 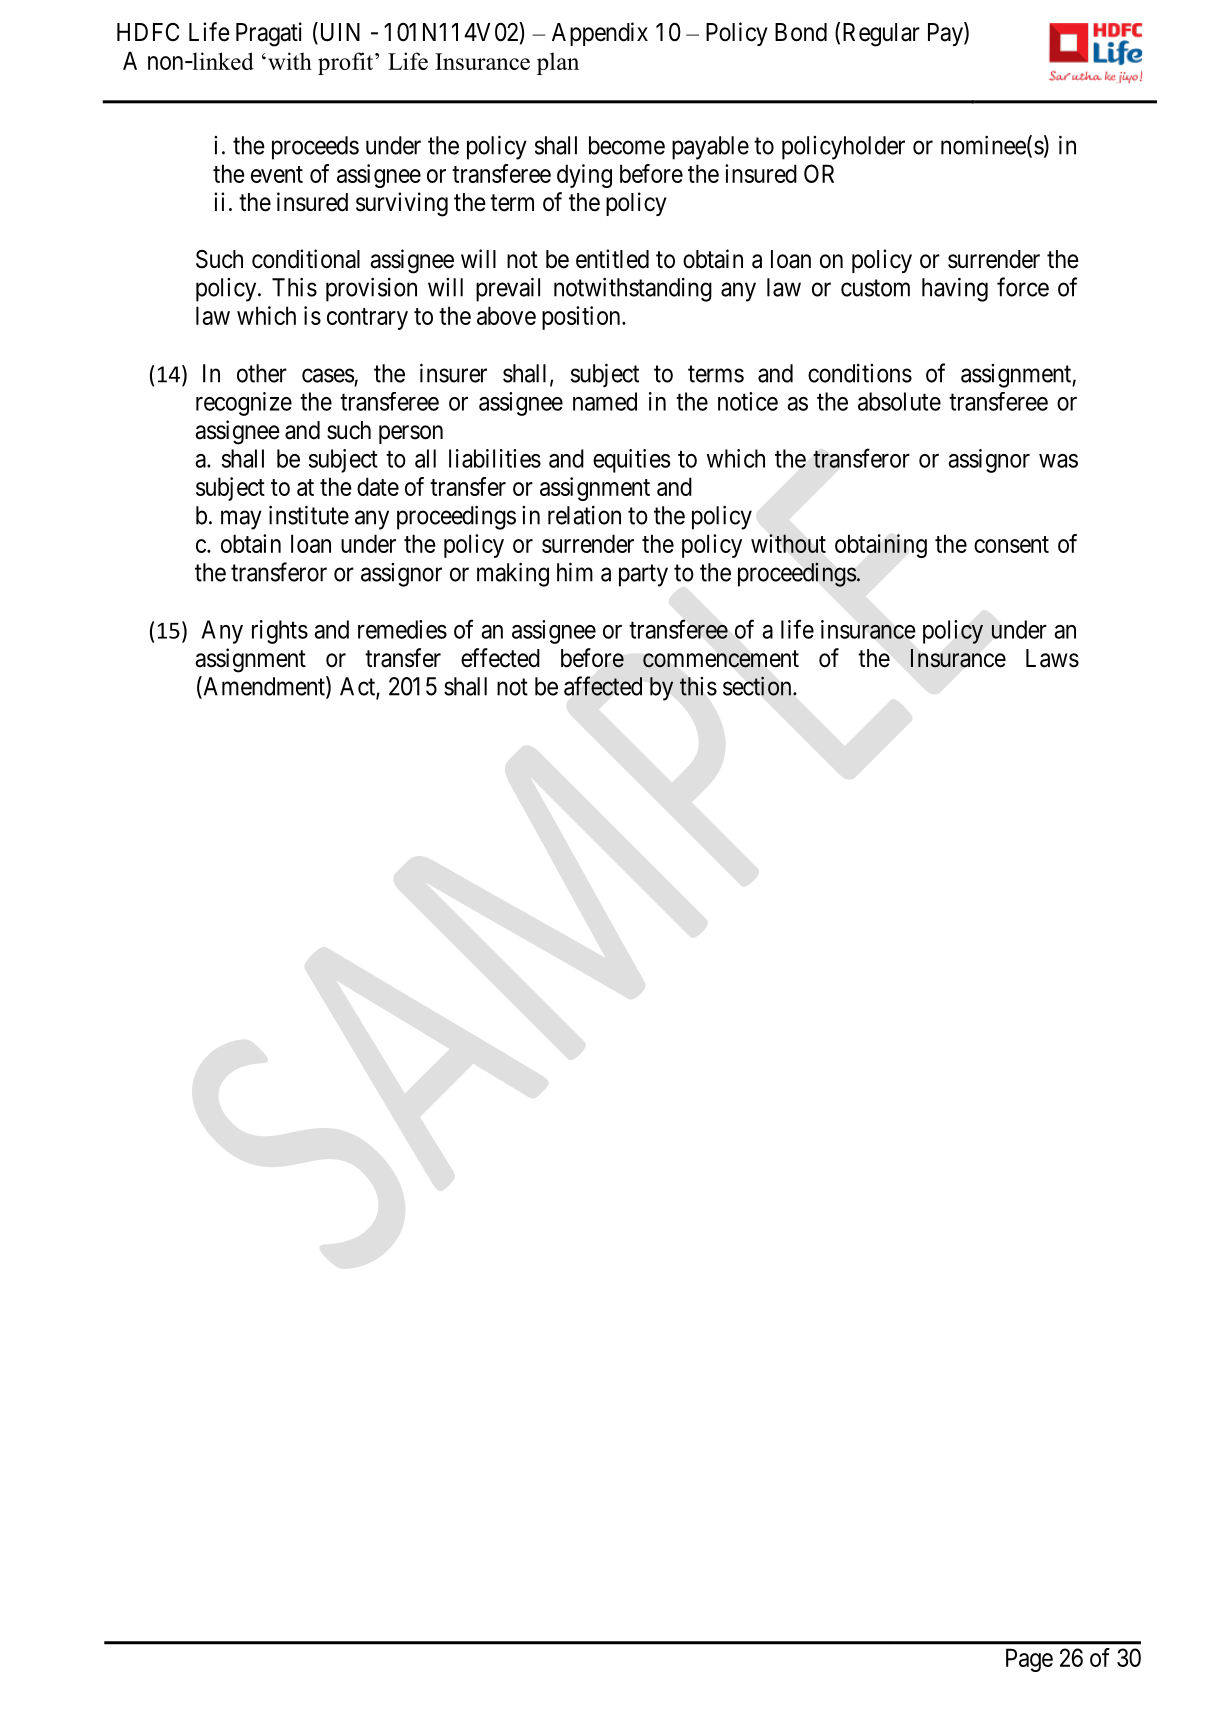 What do you see at coordinates (899, 401) in the screenshot?
I see `absolute` at bounding box center [899, 401].
